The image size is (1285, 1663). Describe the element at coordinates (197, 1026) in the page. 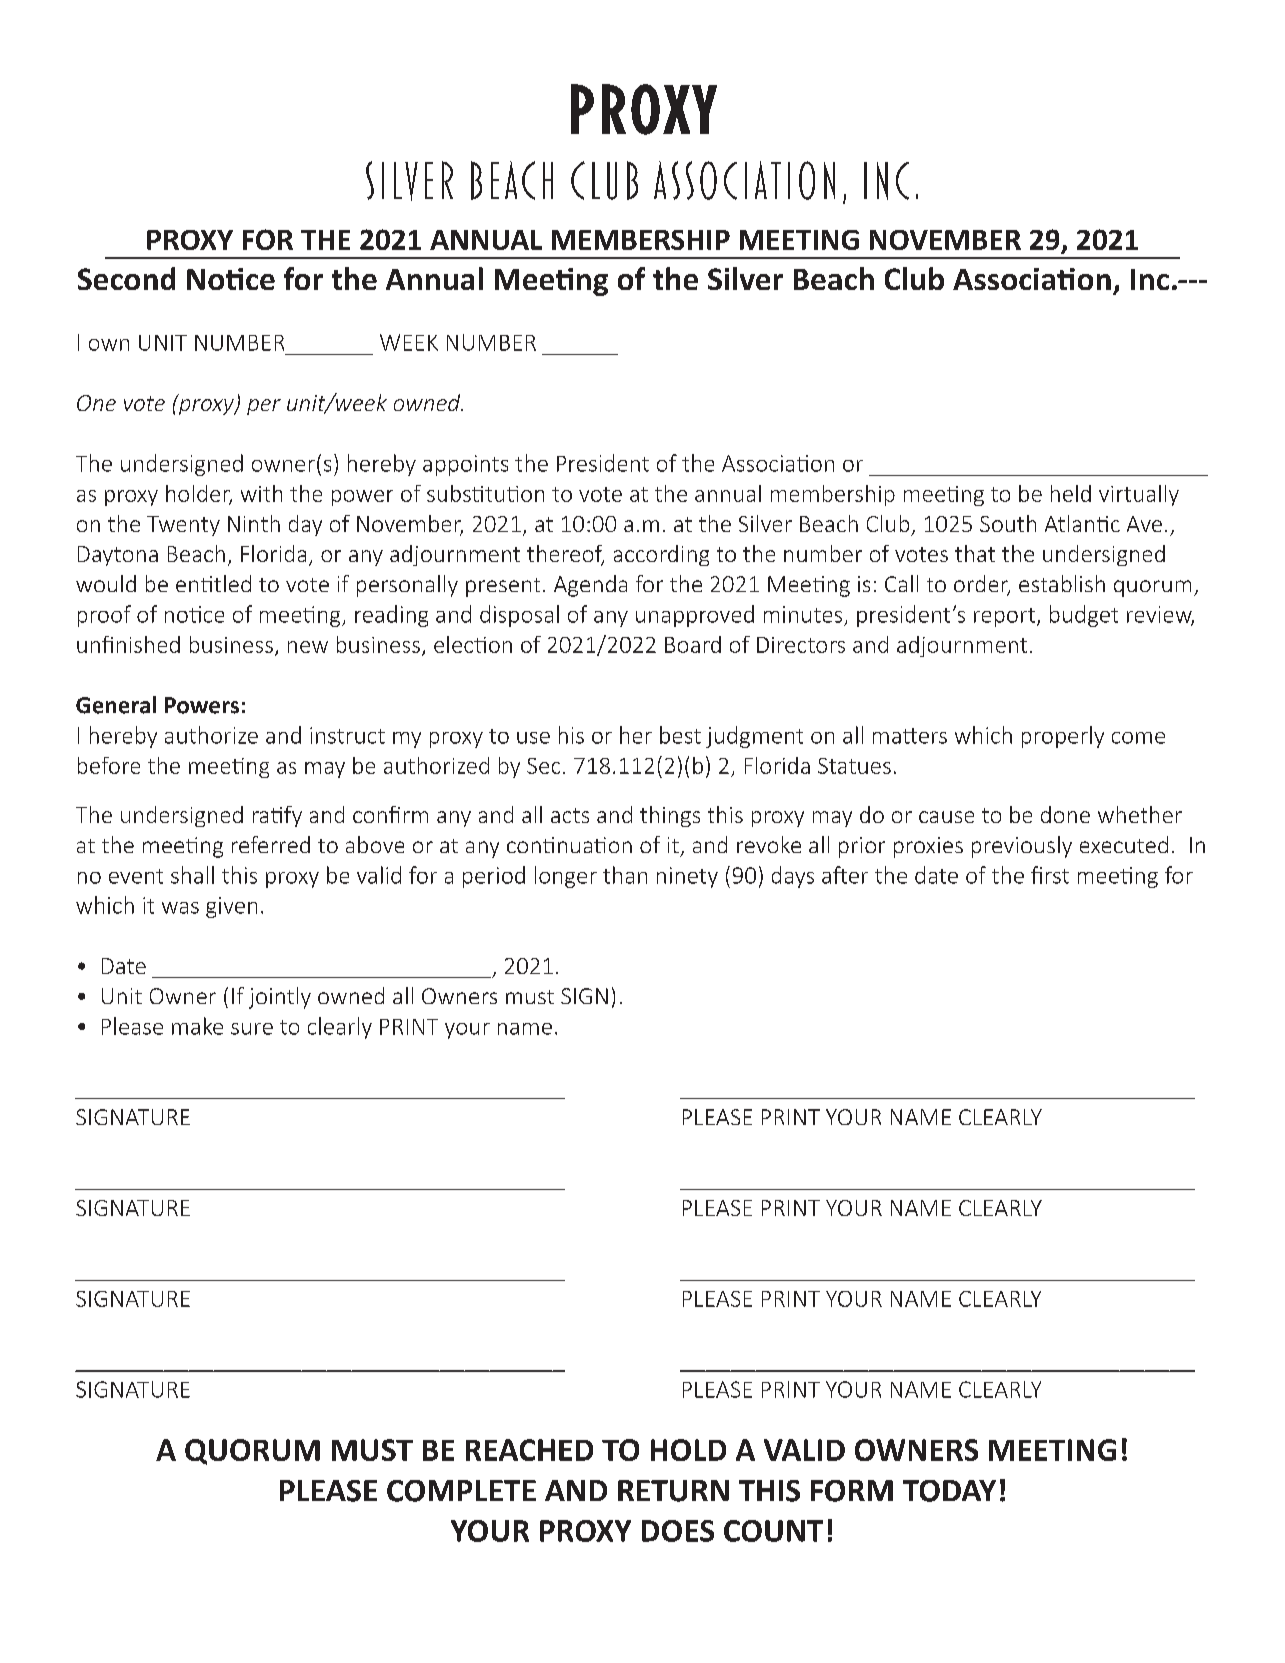

I see `make` at that location.
